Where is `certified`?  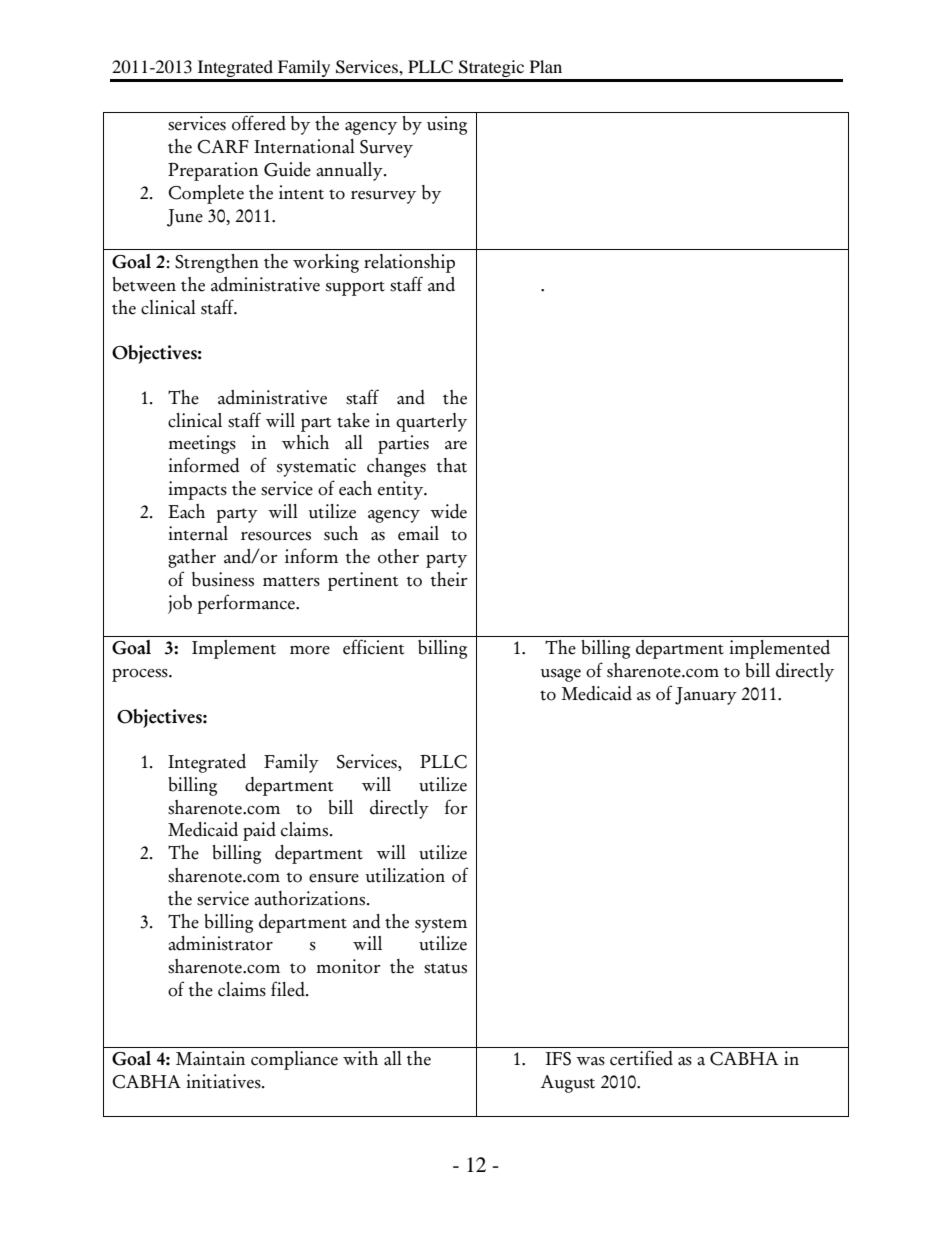 certified is located at coordinates (641, 1058).
